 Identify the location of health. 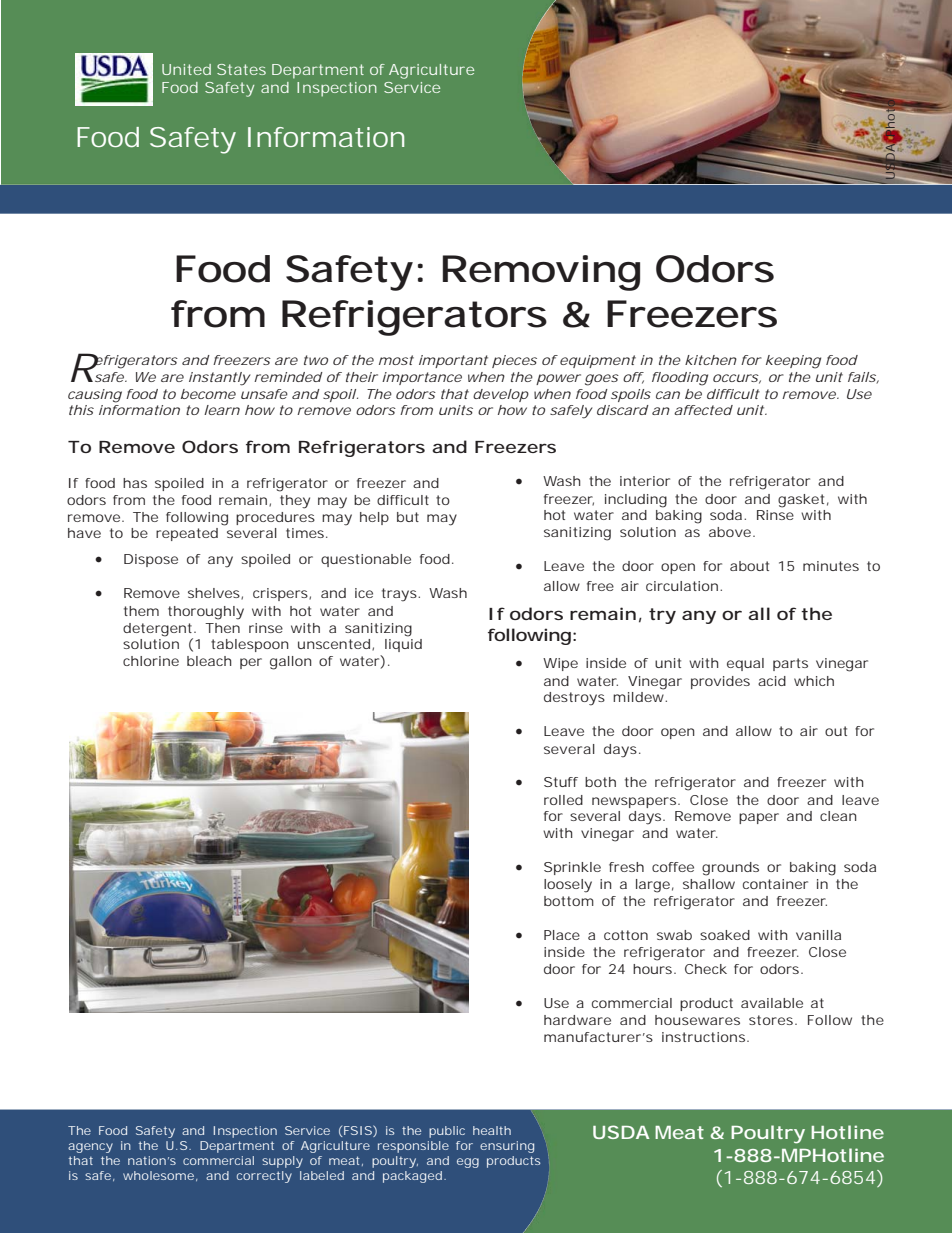
(492, 1130).
